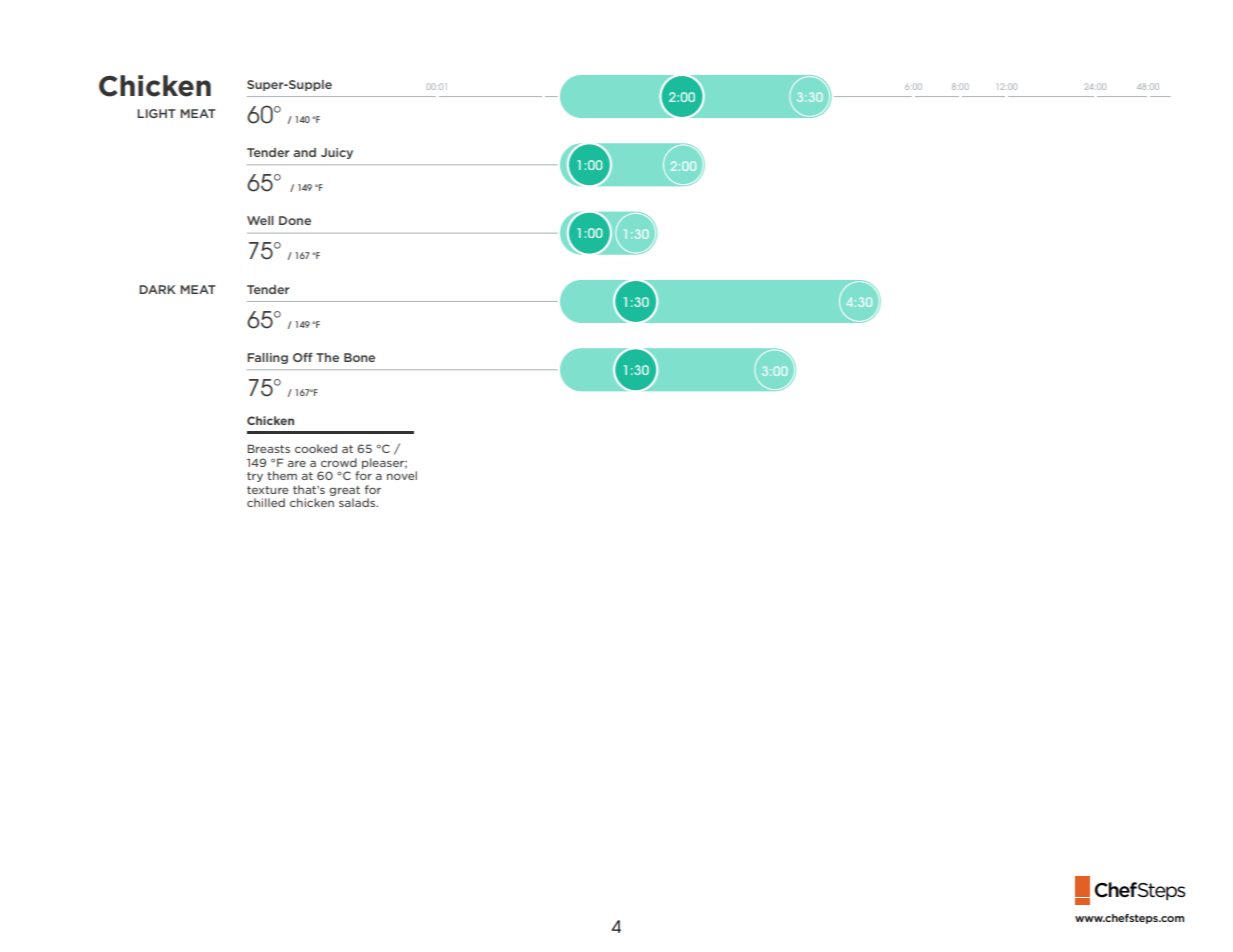  What do you see at coordinates (316, 448) in the document?
I see `cooked` at bounding box center [316, 448].
